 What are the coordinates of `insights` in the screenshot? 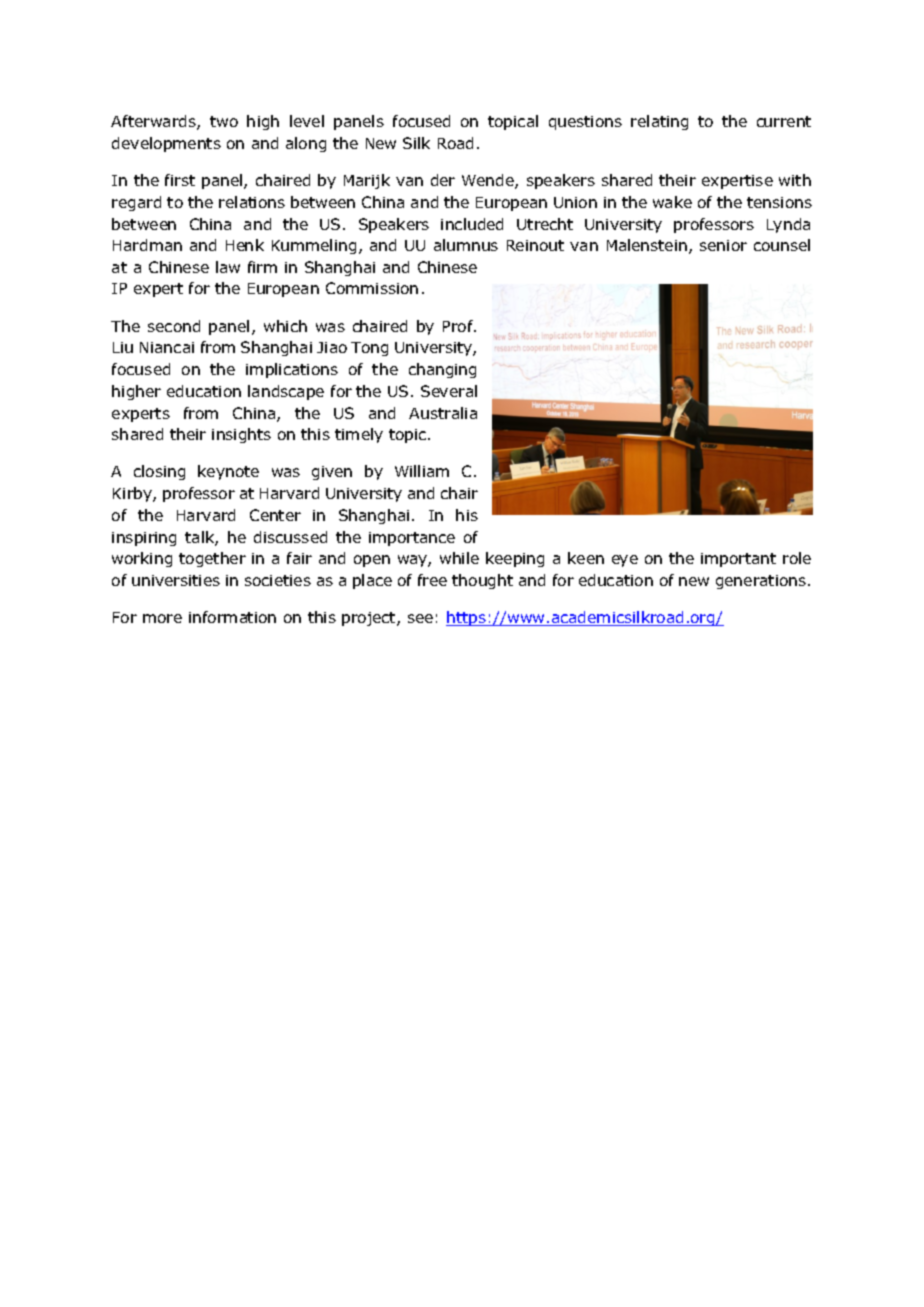 It's located at (241, 435).
